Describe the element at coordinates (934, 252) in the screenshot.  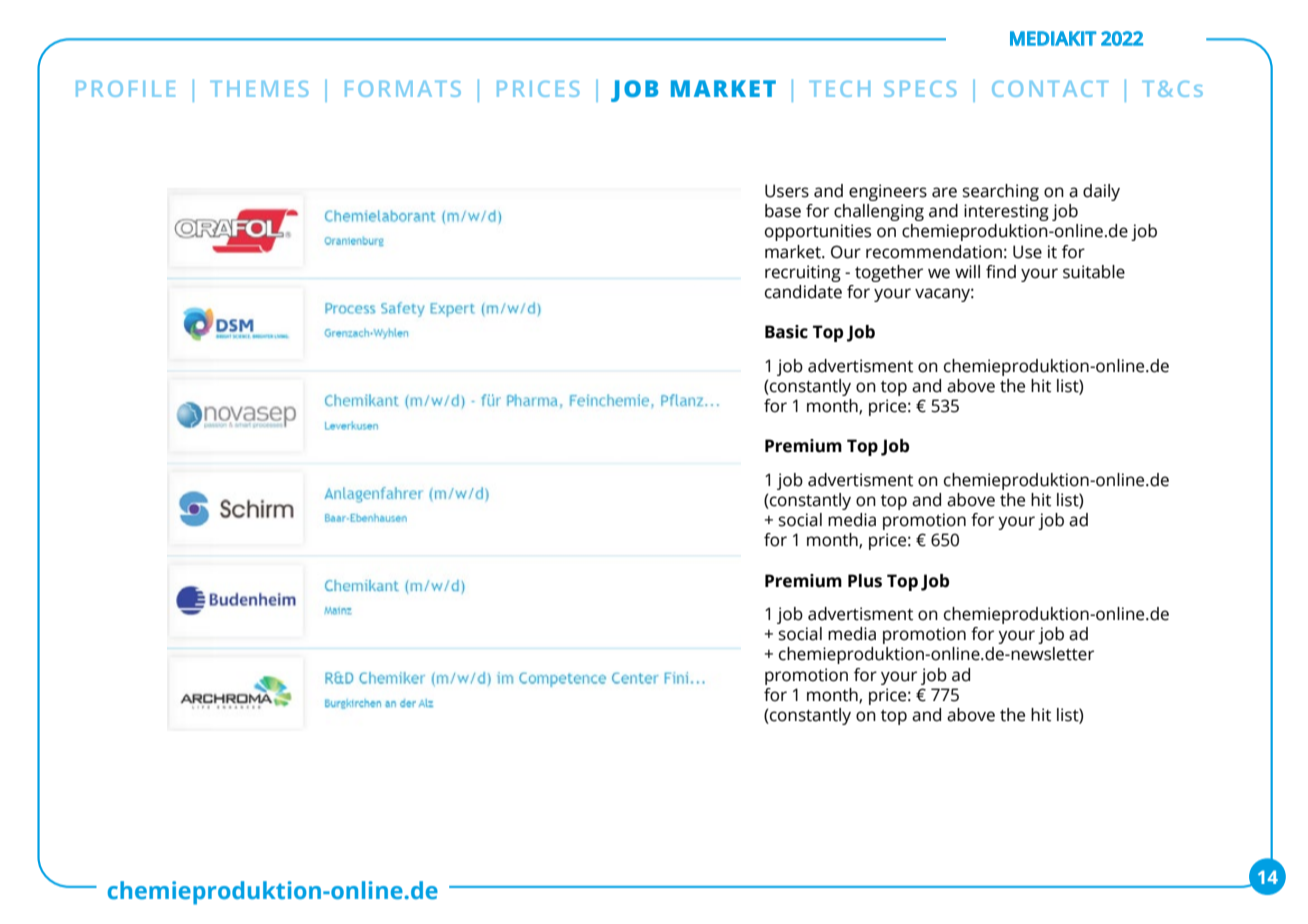
I see `recommendation` at that location.
